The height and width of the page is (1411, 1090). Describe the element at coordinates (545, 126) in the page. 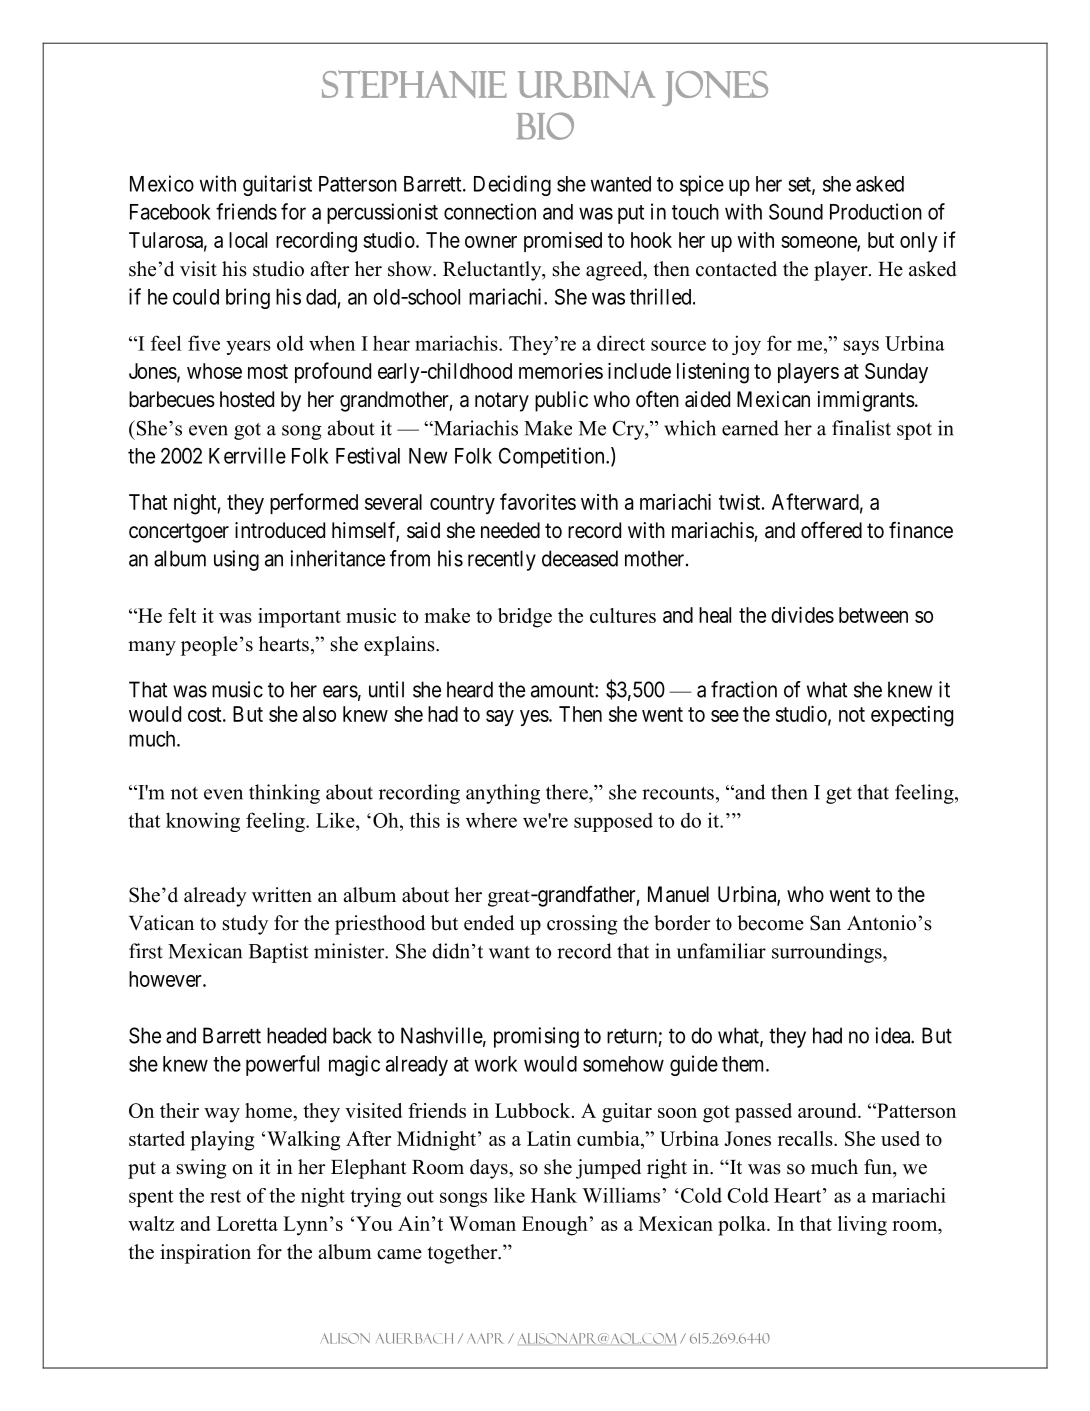

I see `BIO` at that location.
